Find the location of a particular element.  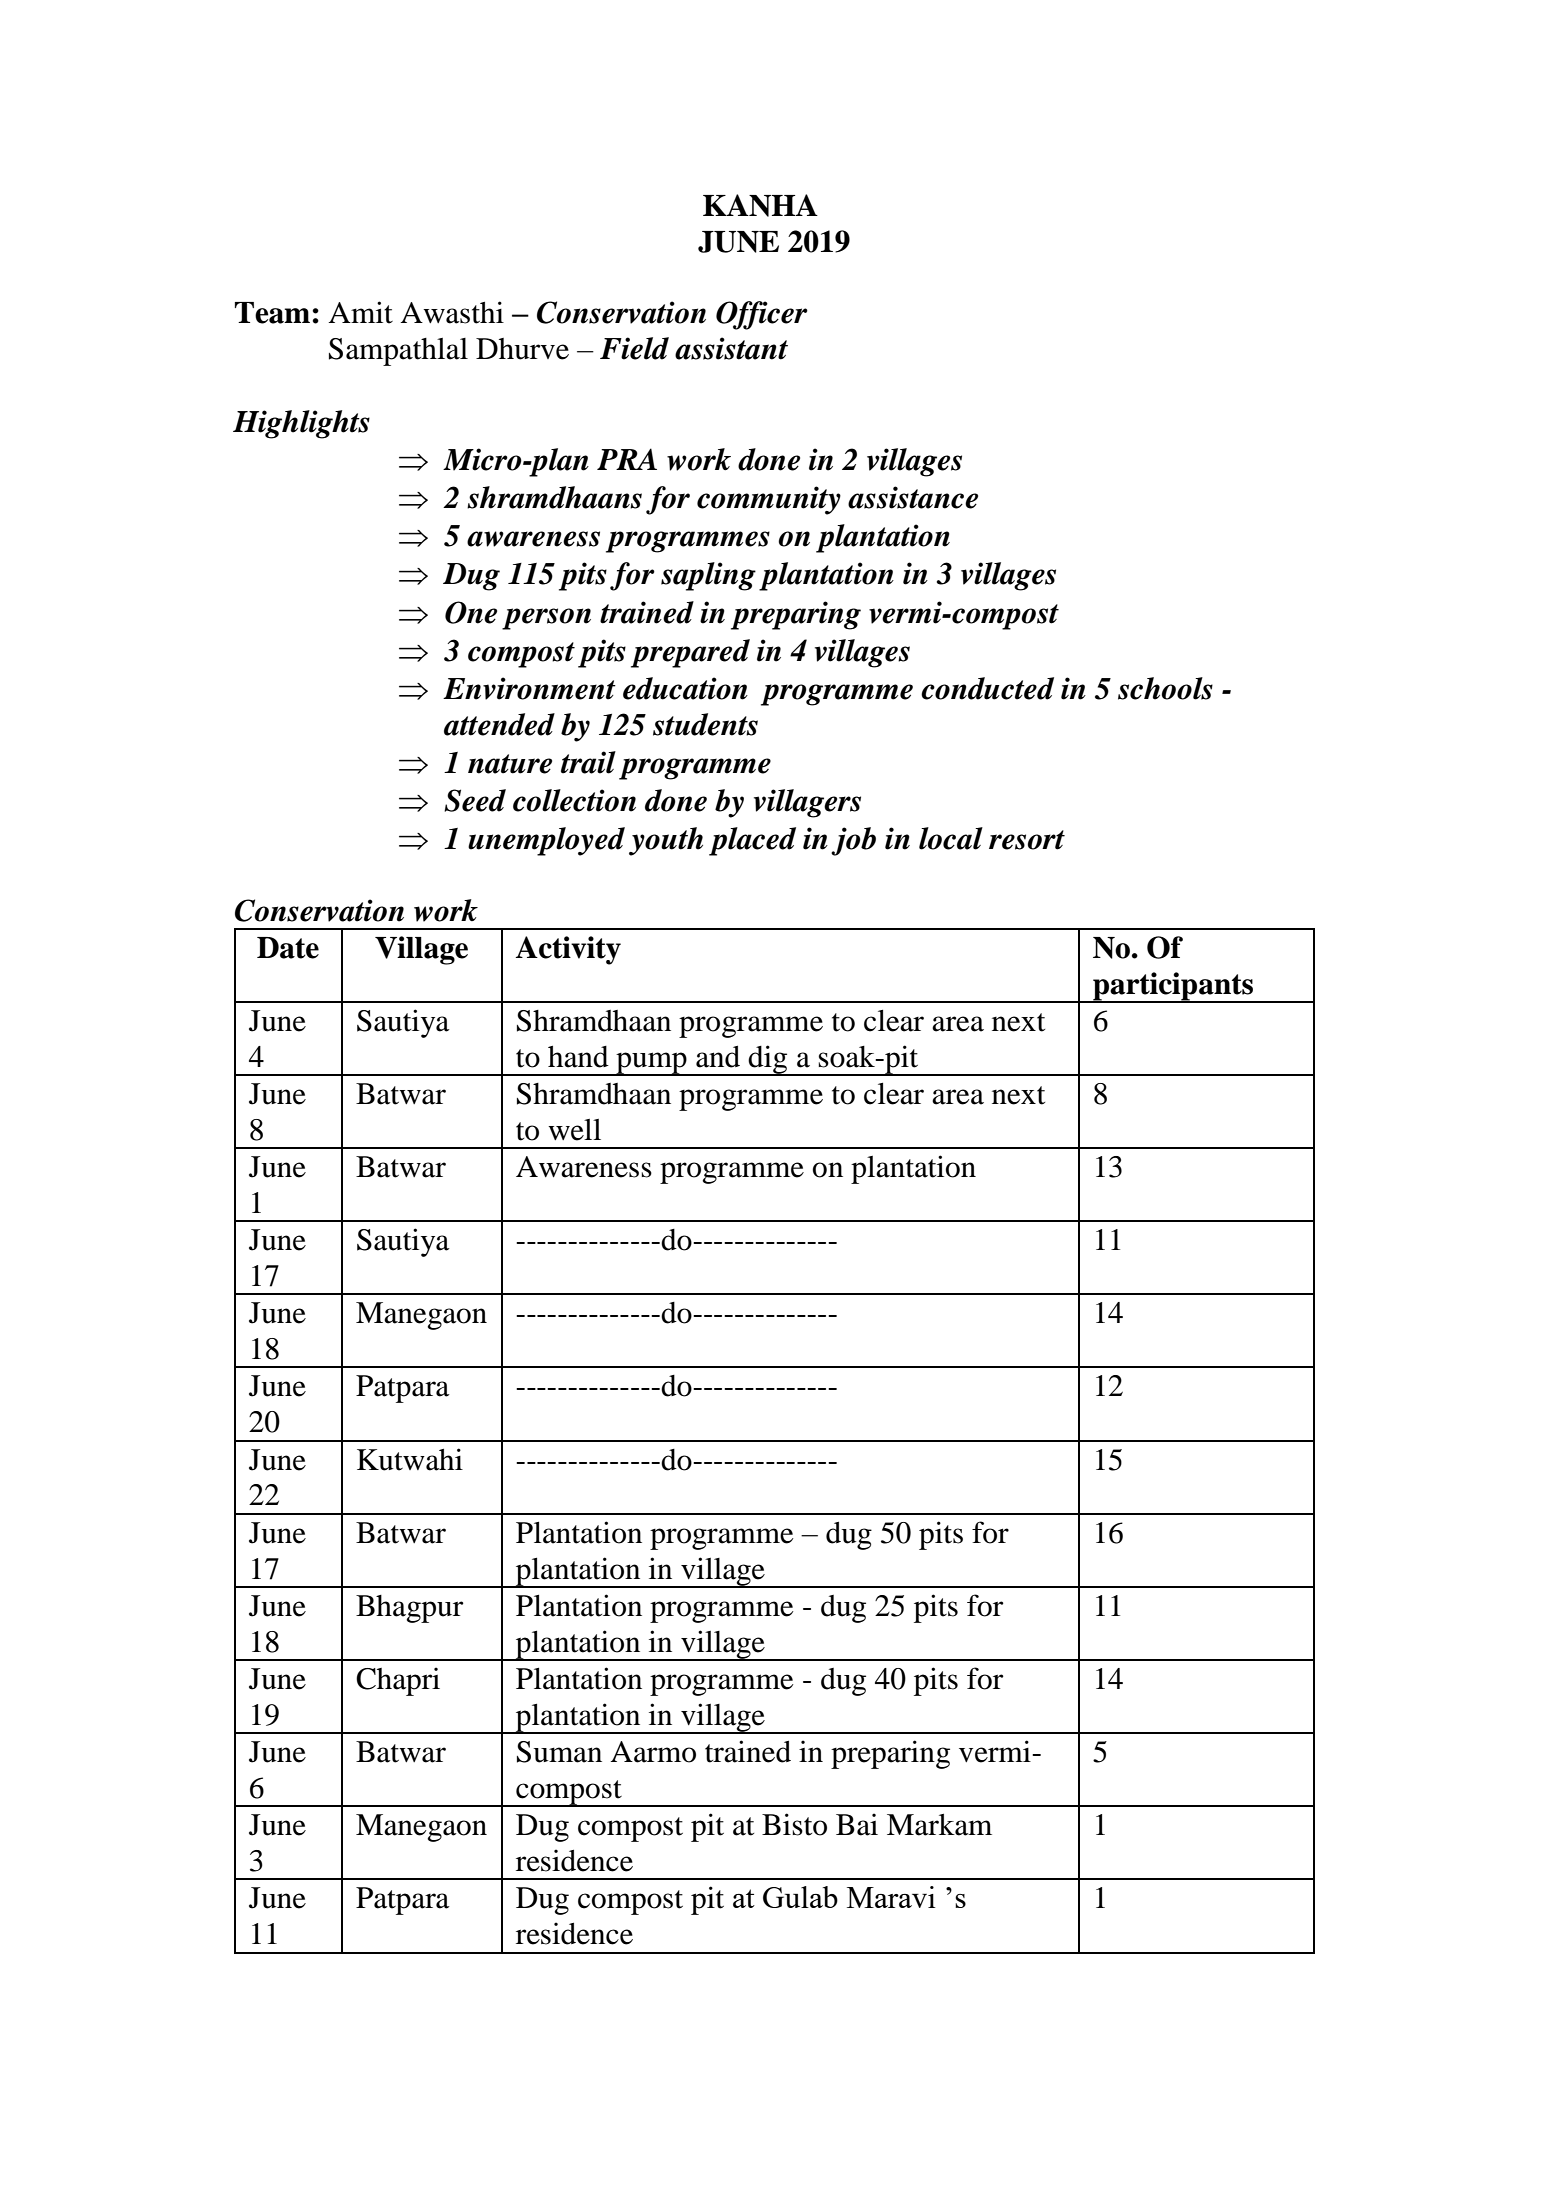

pump is located at coordinates (651, 1064).
